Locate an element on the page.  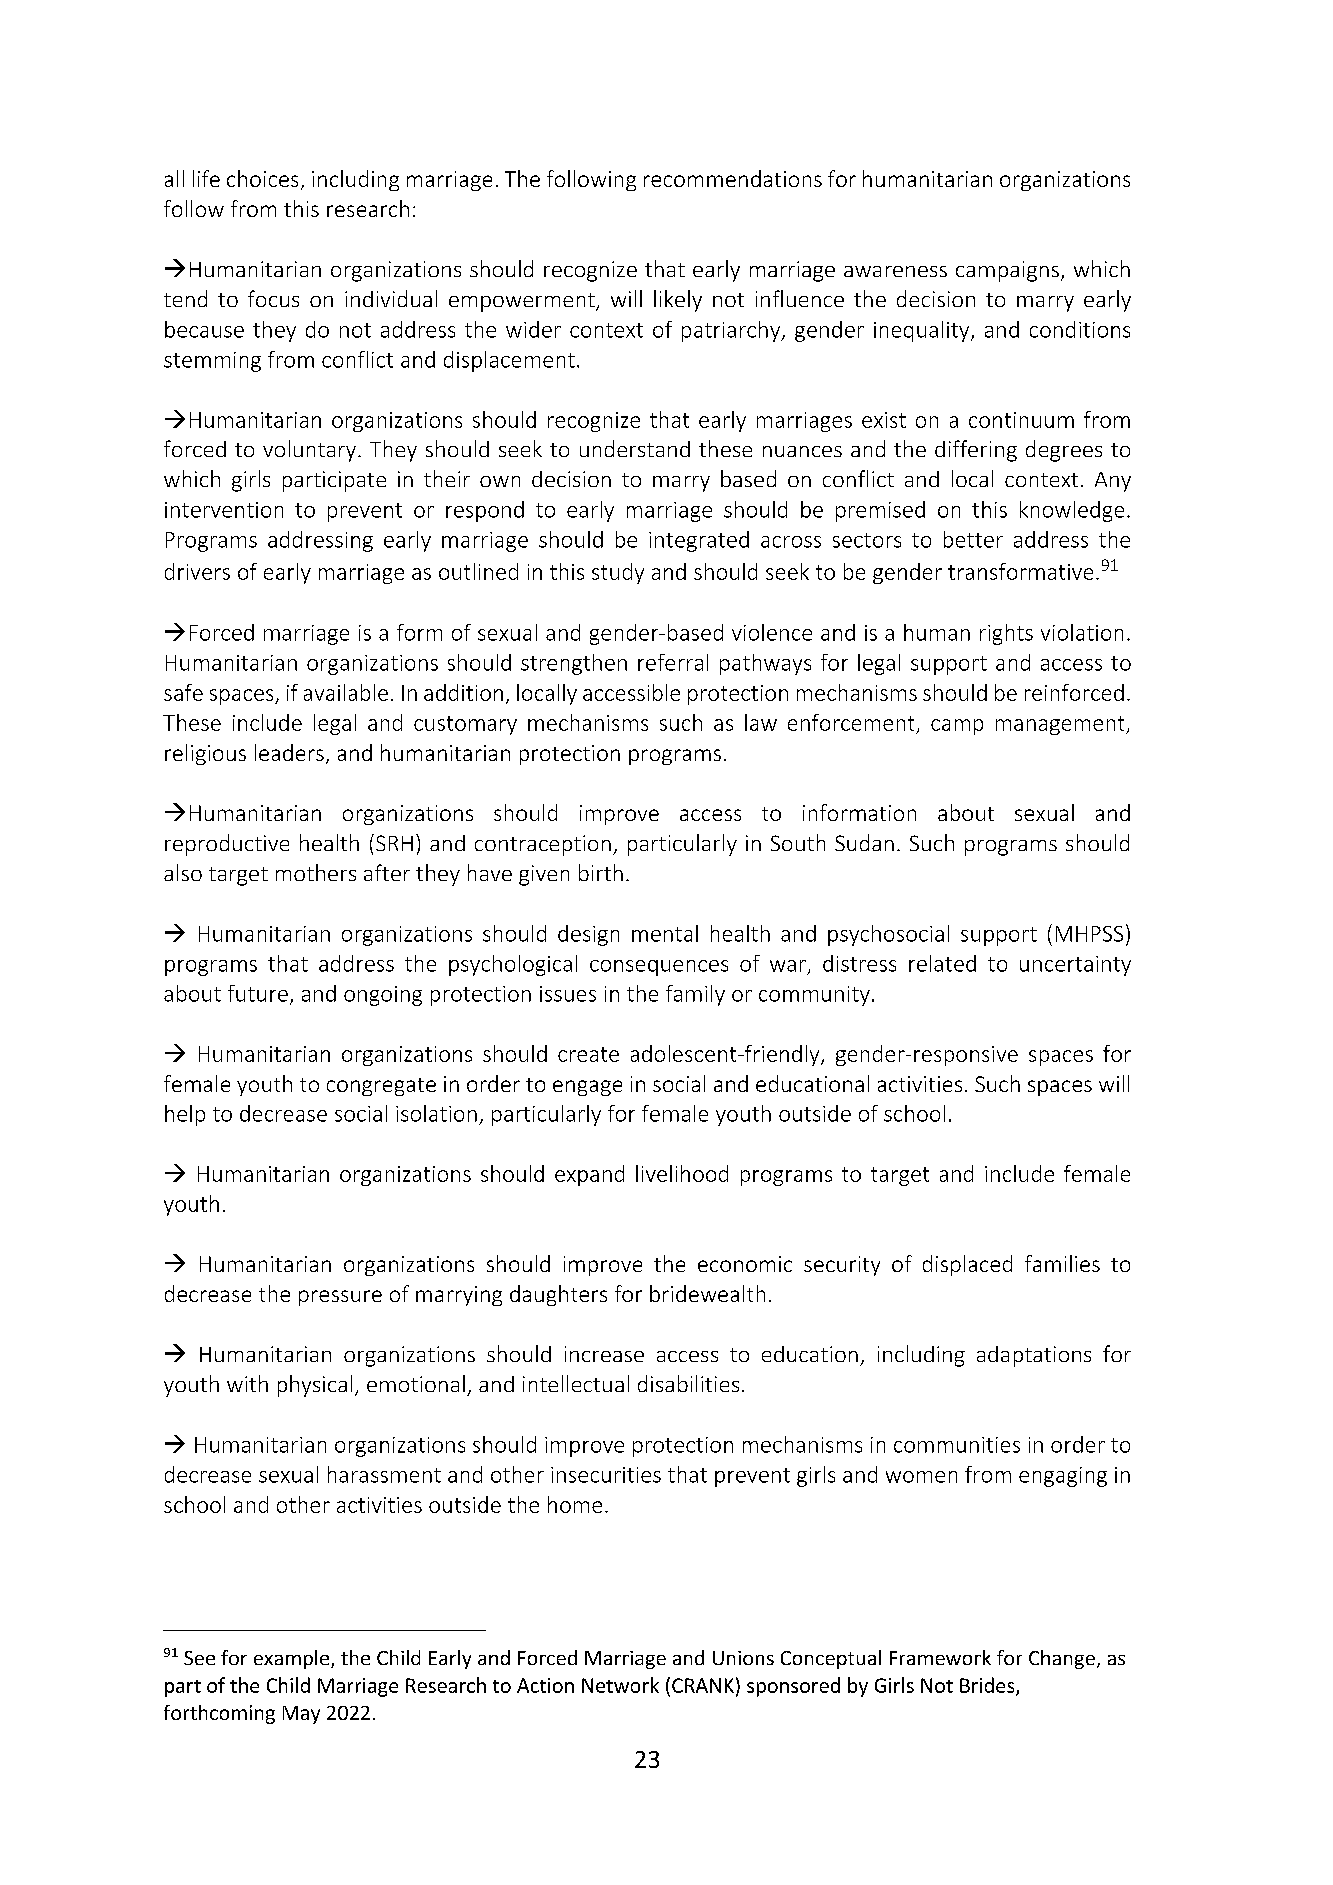
Network is located at coordinates (620, 1685).
